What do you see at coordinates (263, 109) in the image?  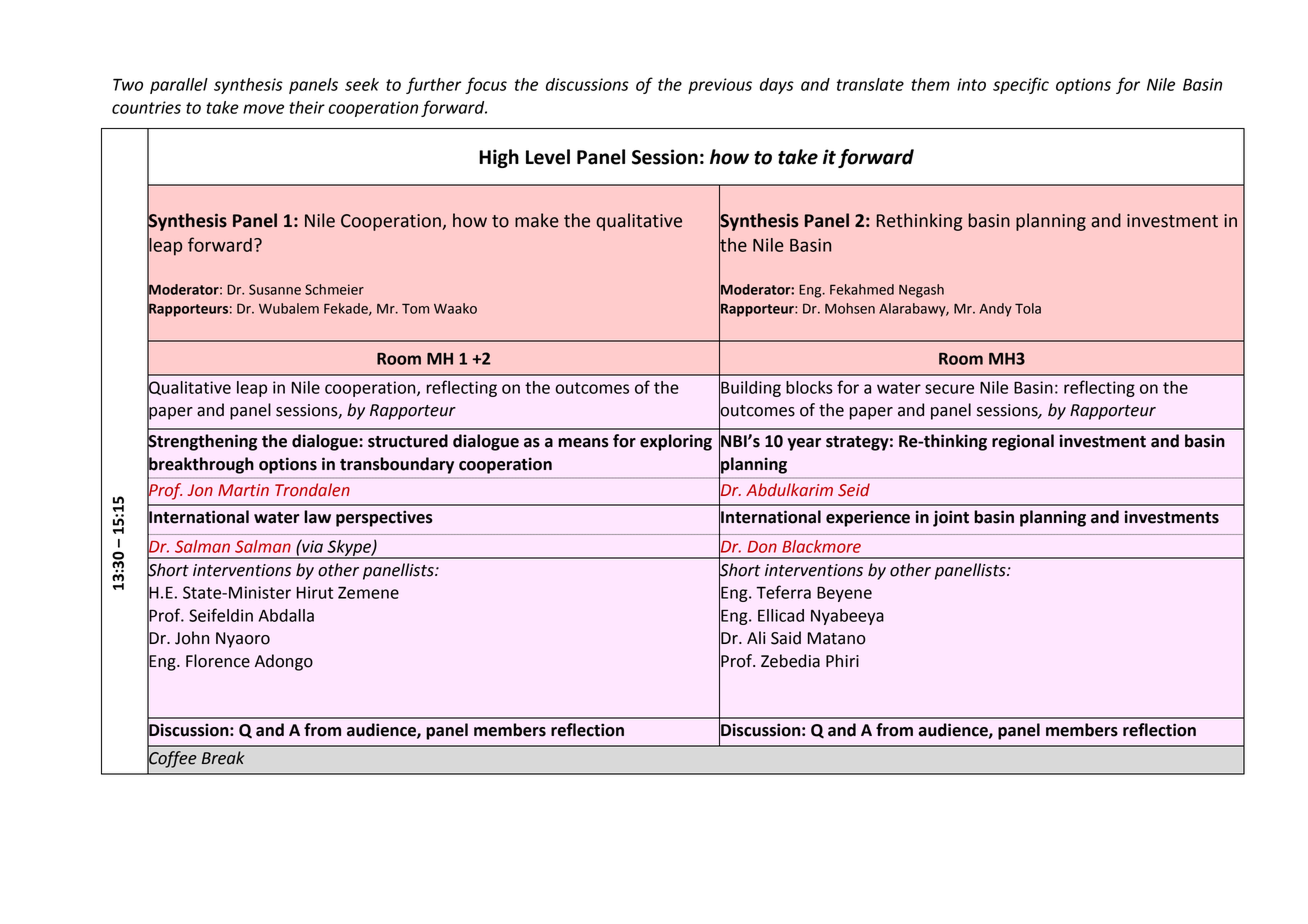 I see `move` at bounding box center [263, 109].
